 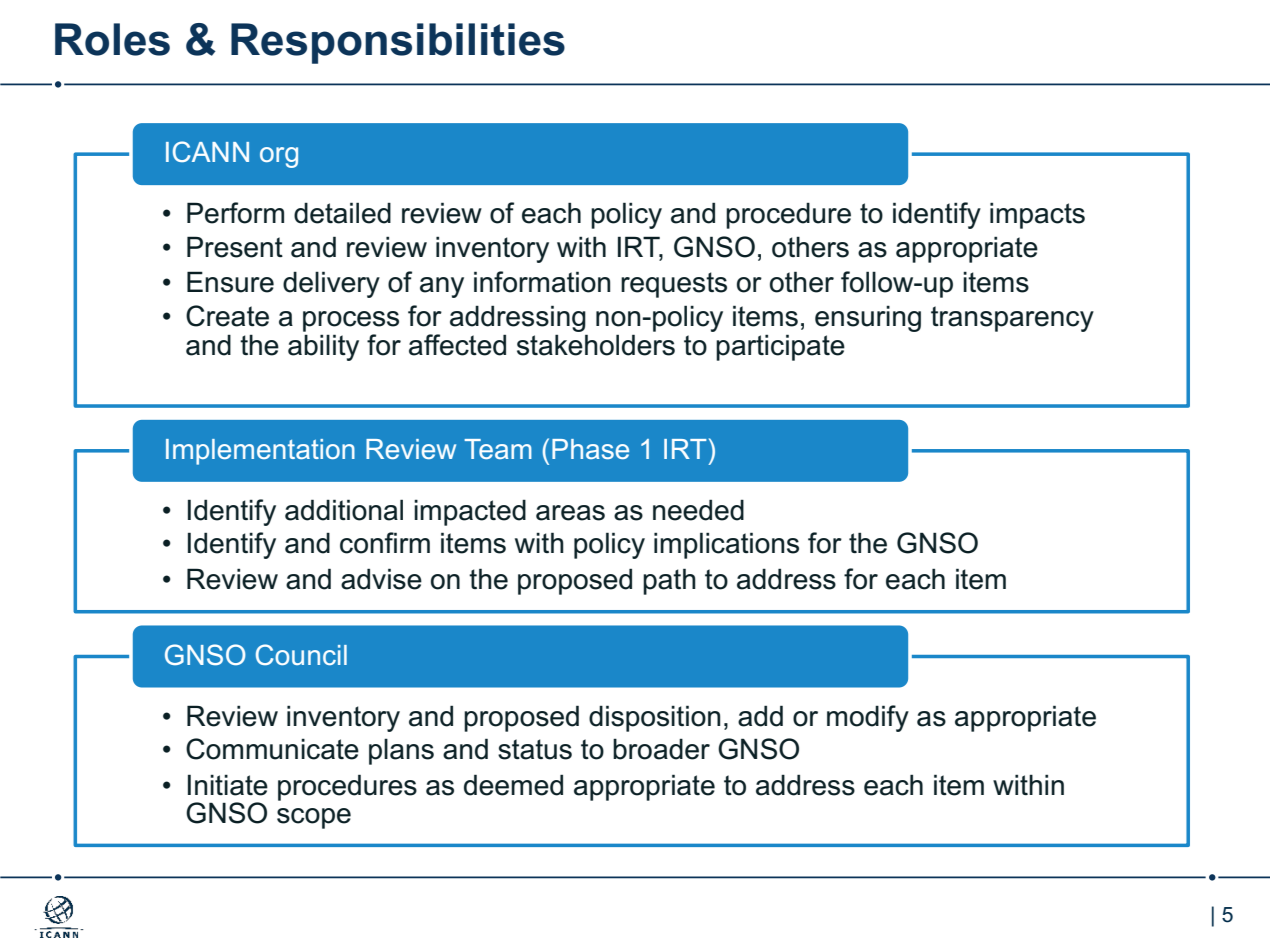 What do you see at coordinates (513, 785) in the screenshot?
I see `deemed` at bounding box center [513, 785].
